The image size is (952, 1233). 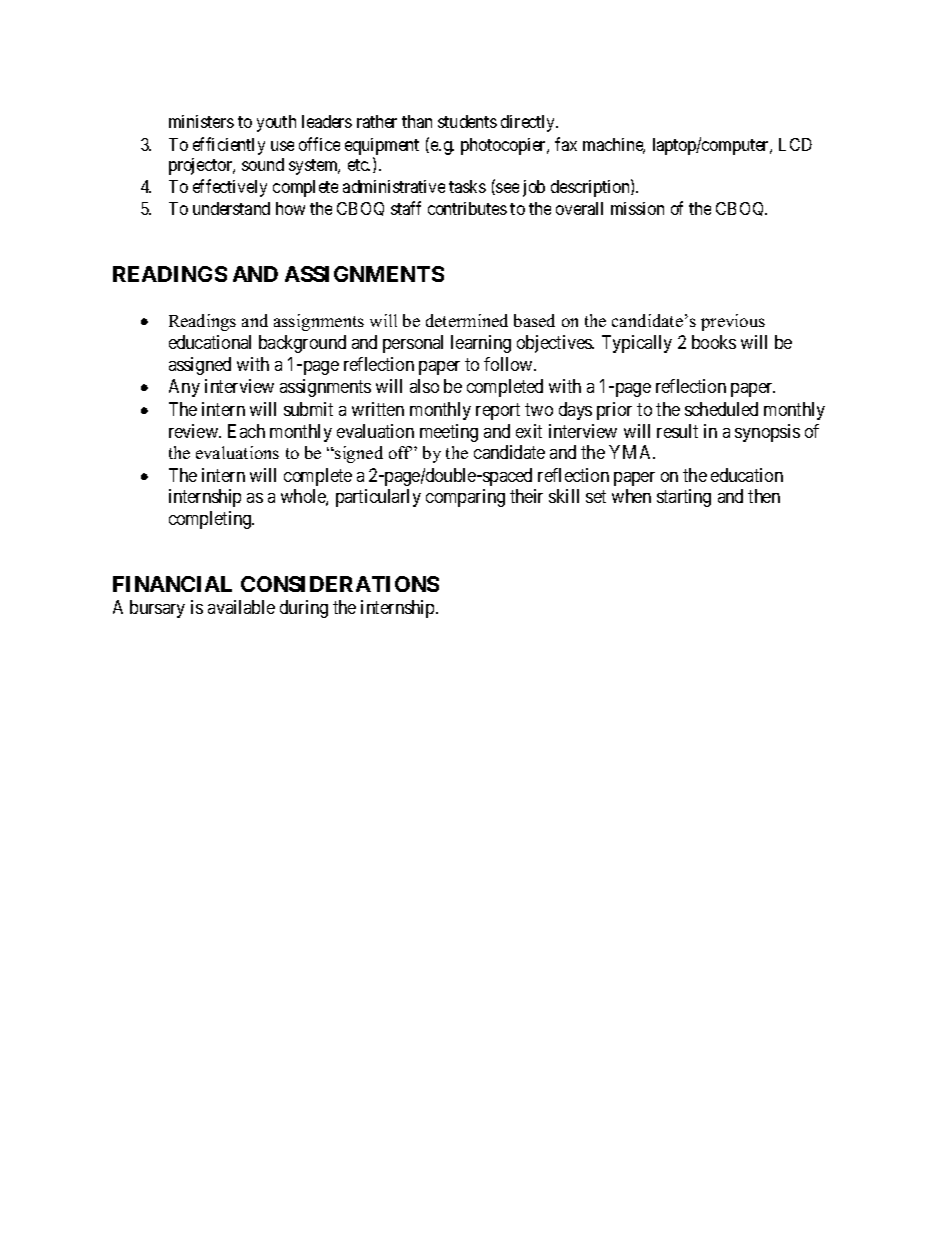 I want to click on available, so click(x=241, y=607).
